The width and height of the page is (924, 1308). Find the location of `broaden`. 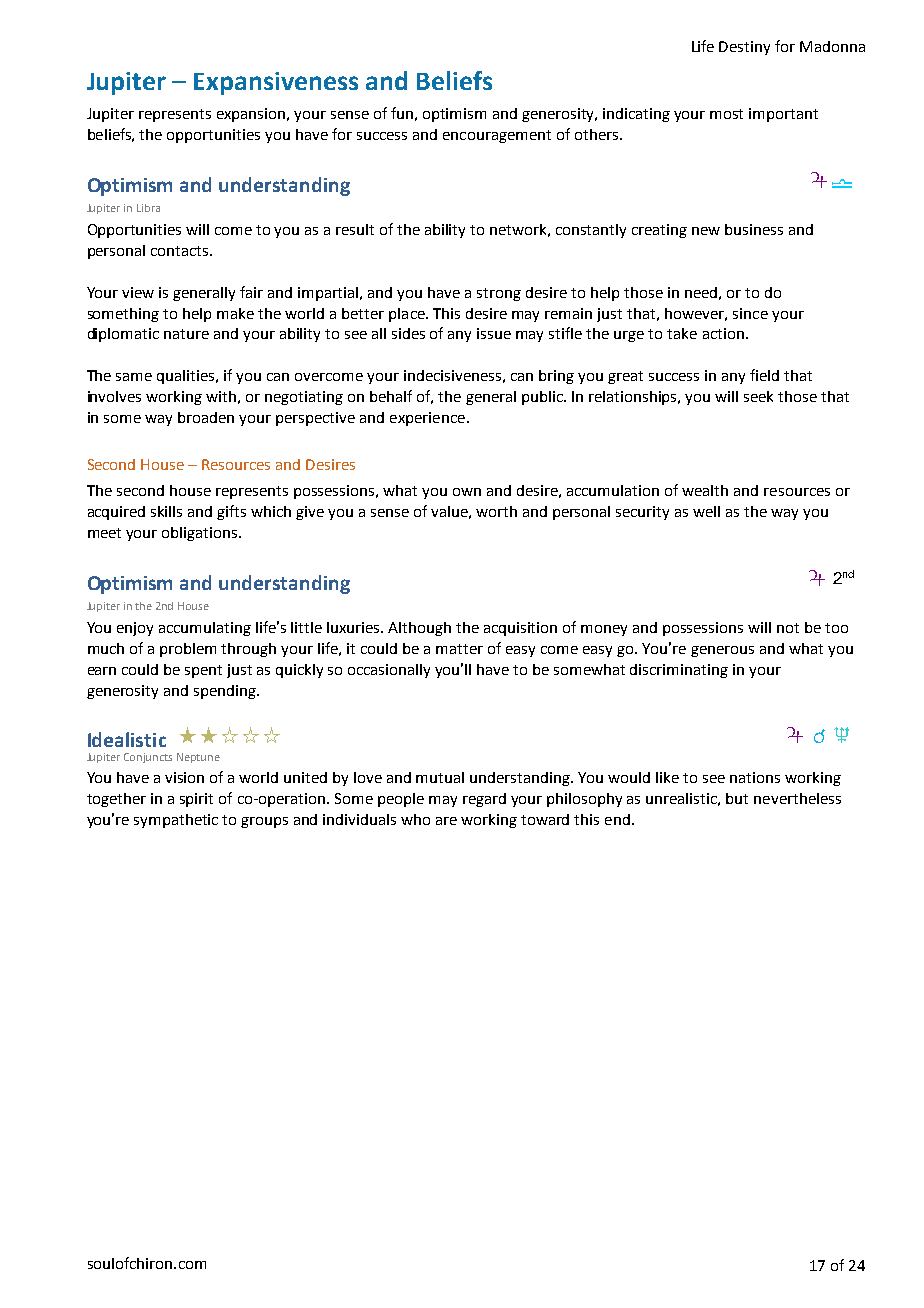

broaden is located at coordinates (206, 417).
